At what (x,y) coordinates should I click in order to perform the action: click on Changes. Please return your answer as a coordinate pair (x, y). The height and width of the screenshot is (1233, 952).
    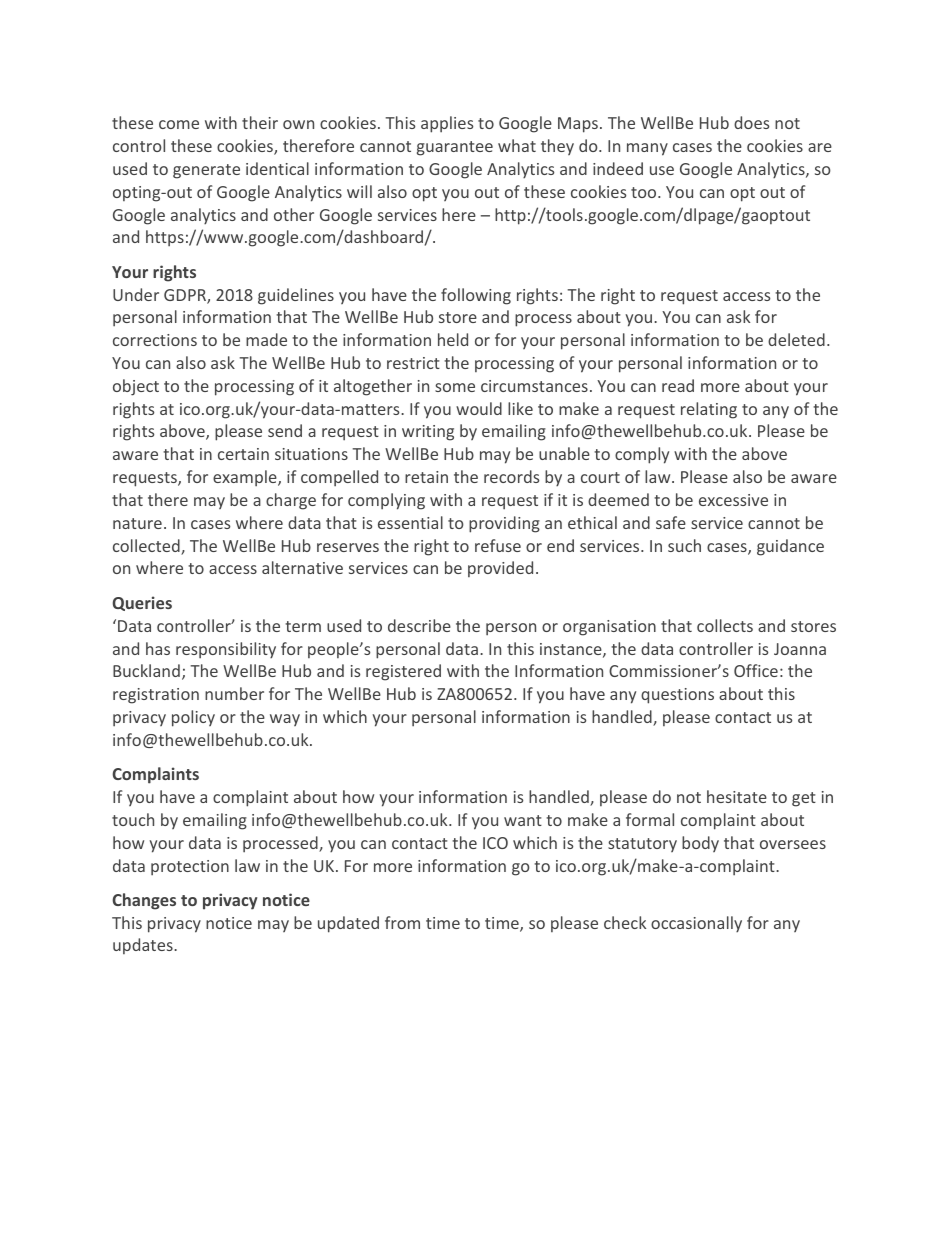
    Looking at the image, I should click on (144, 901).
